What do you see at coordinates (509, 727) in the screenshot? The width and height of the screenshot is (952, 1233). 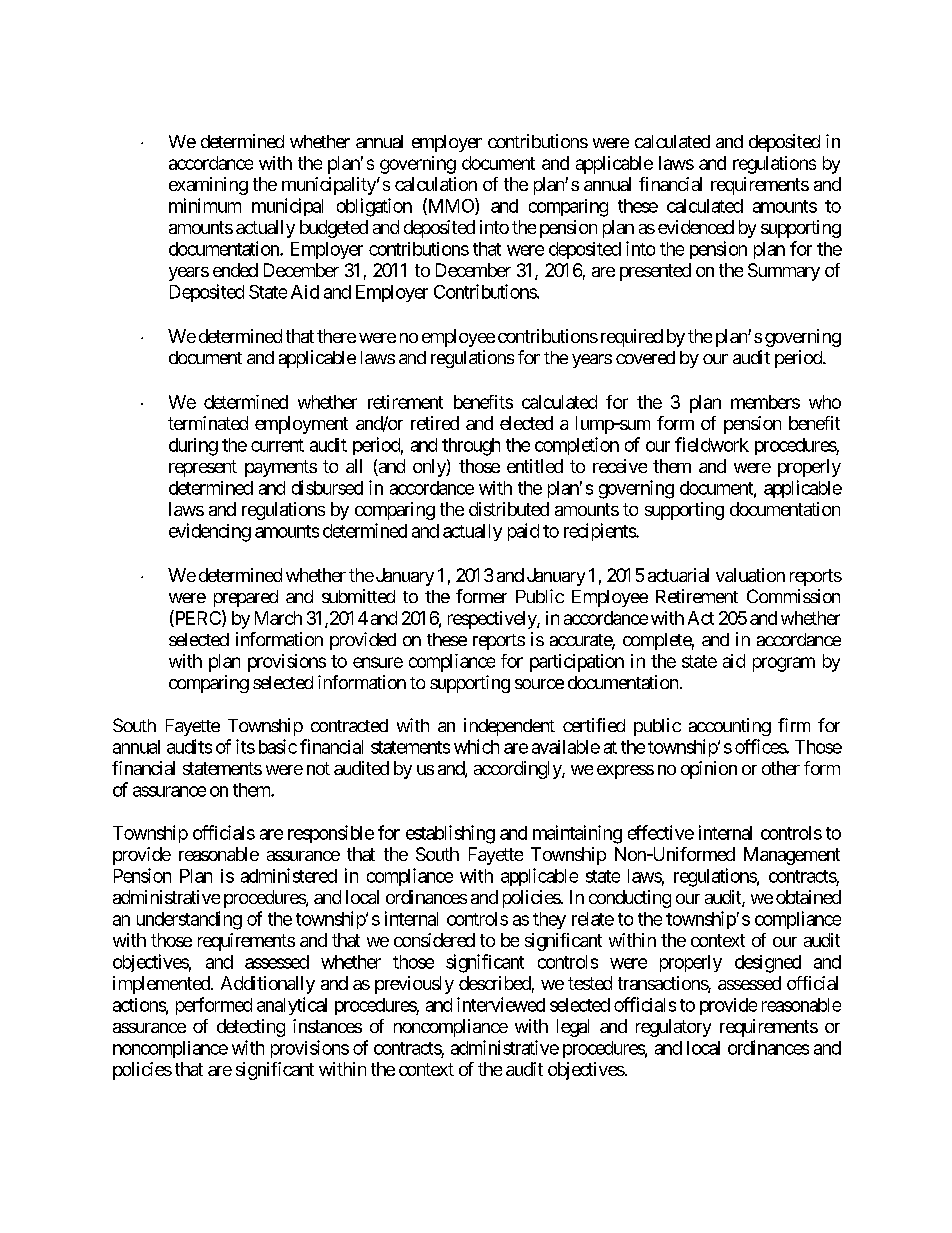 I see `independent` at bounding box center [509, 727].
